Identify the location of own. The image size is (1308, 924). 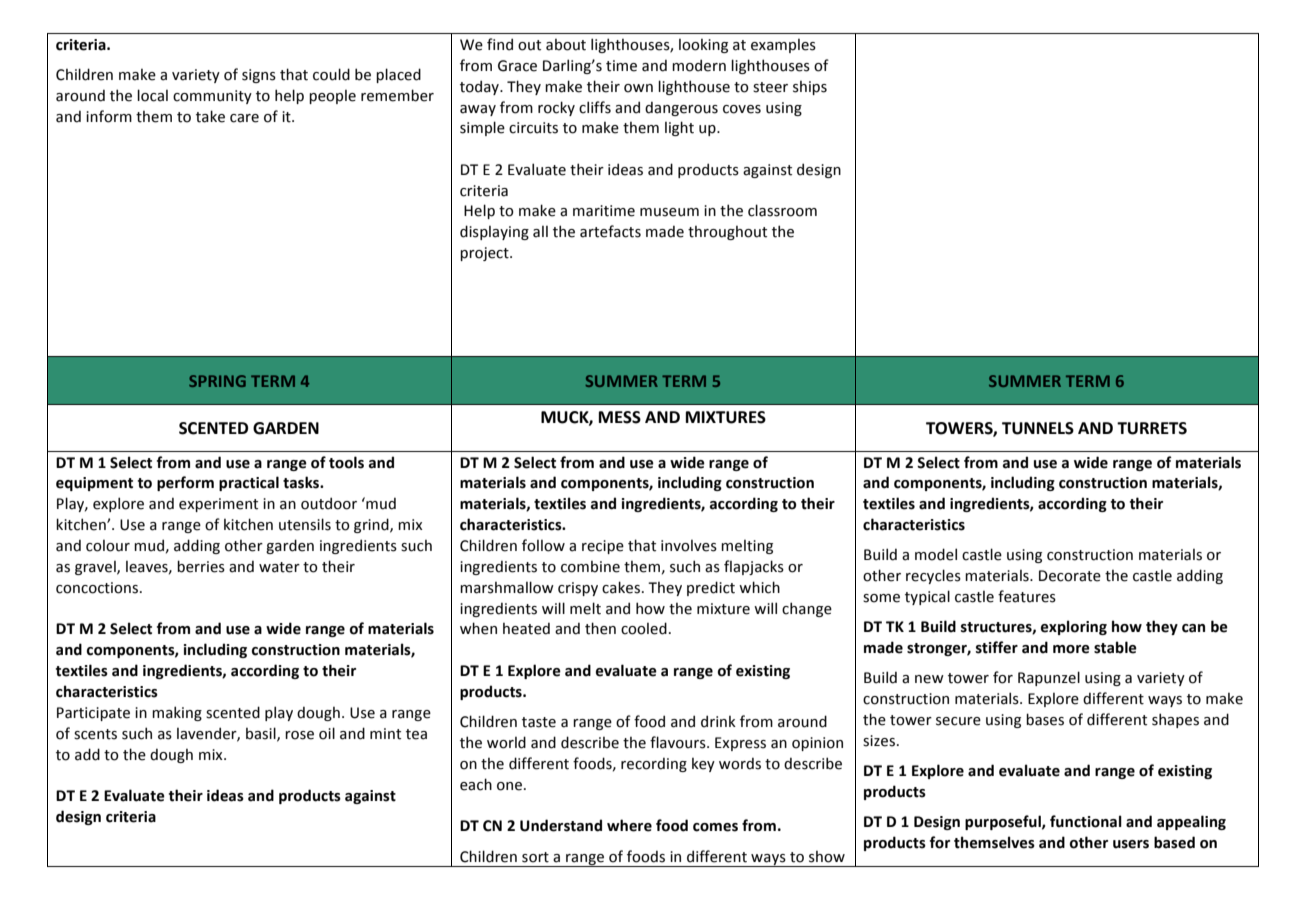
(638, 88).
